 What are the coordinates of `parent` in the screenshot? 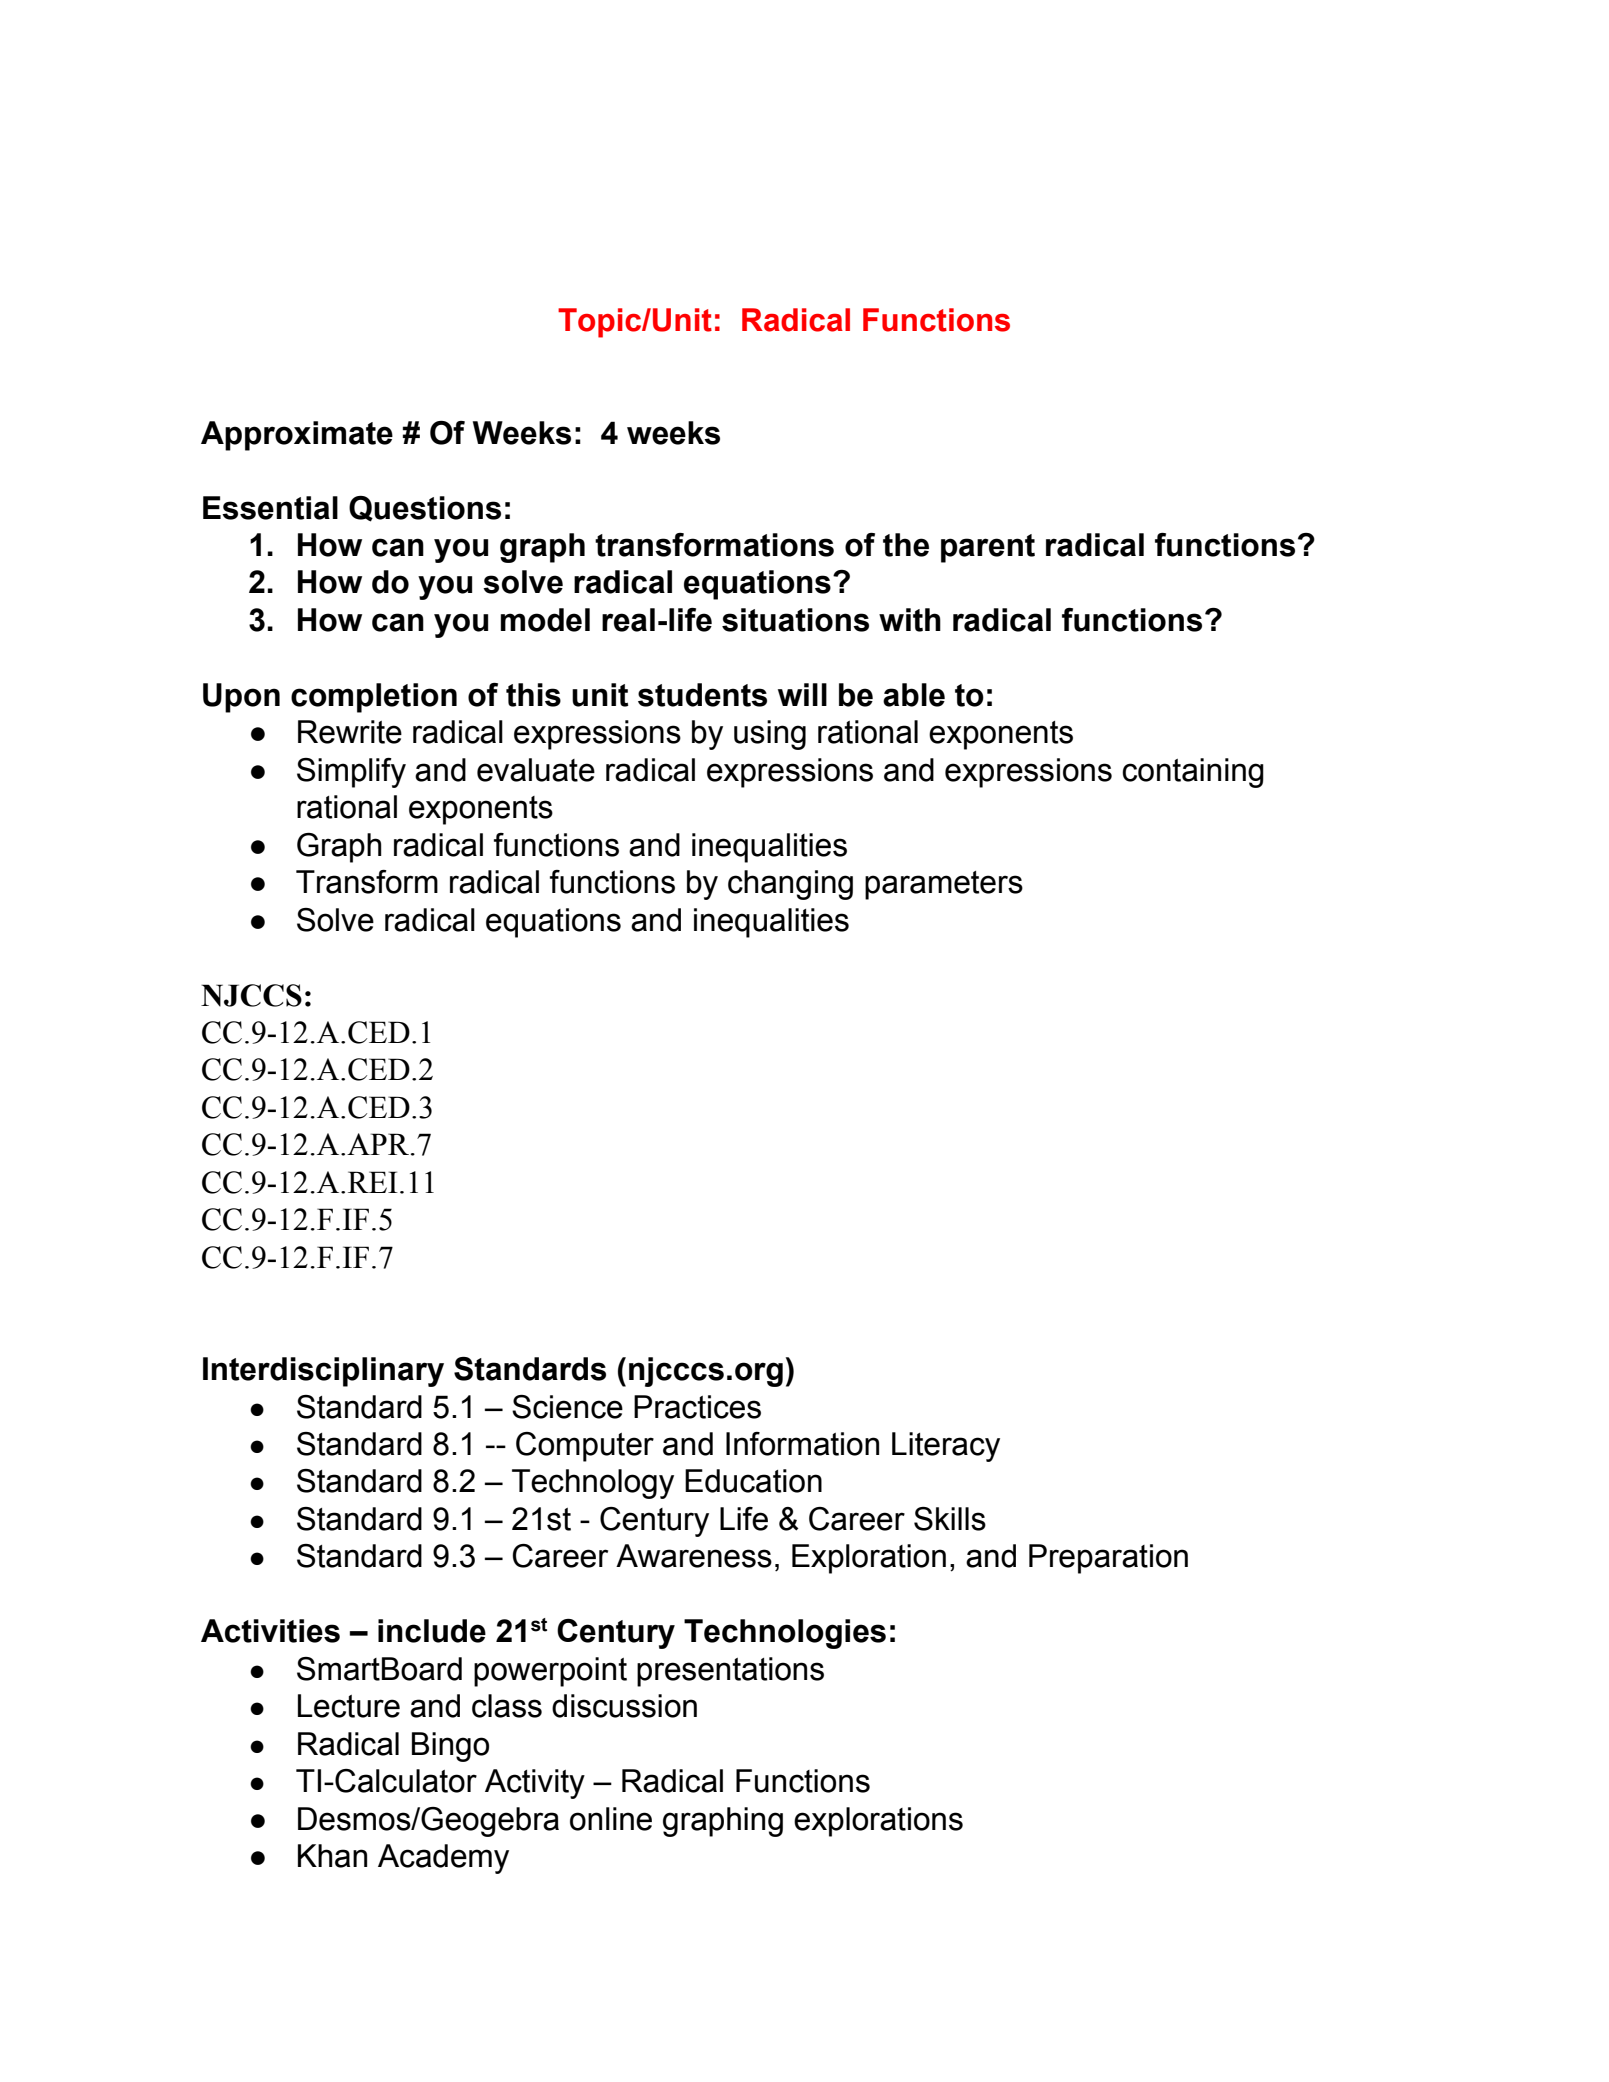 It's located at (988, 548).
